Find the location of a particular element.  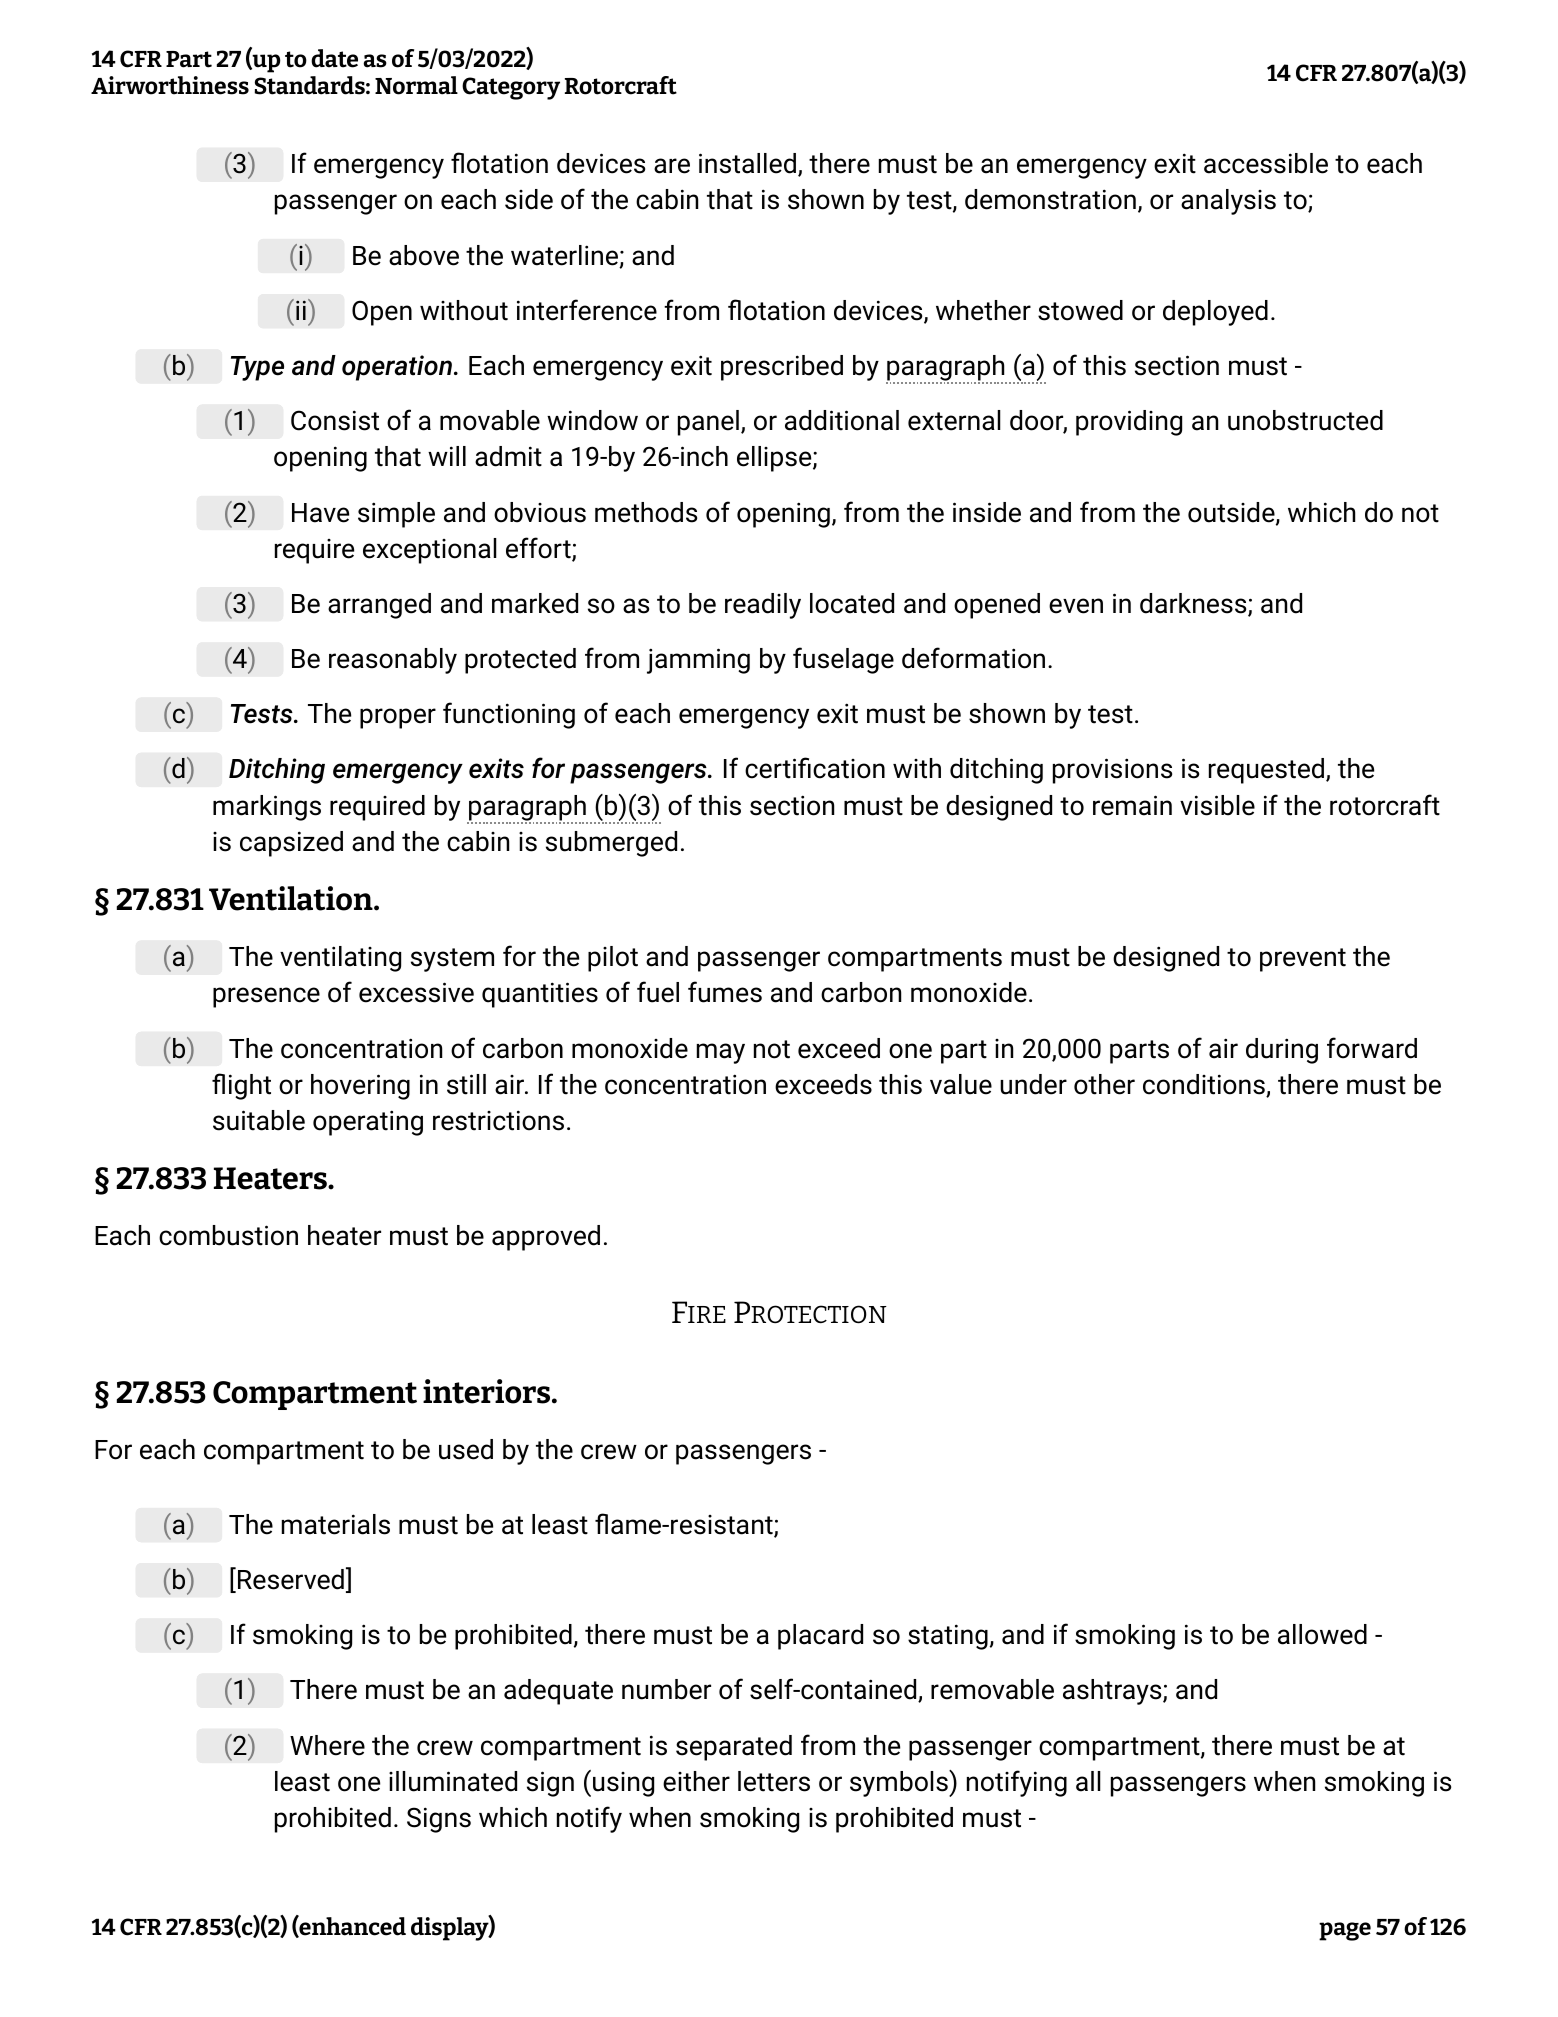

darkness is located at coordinates (1194, 604).
